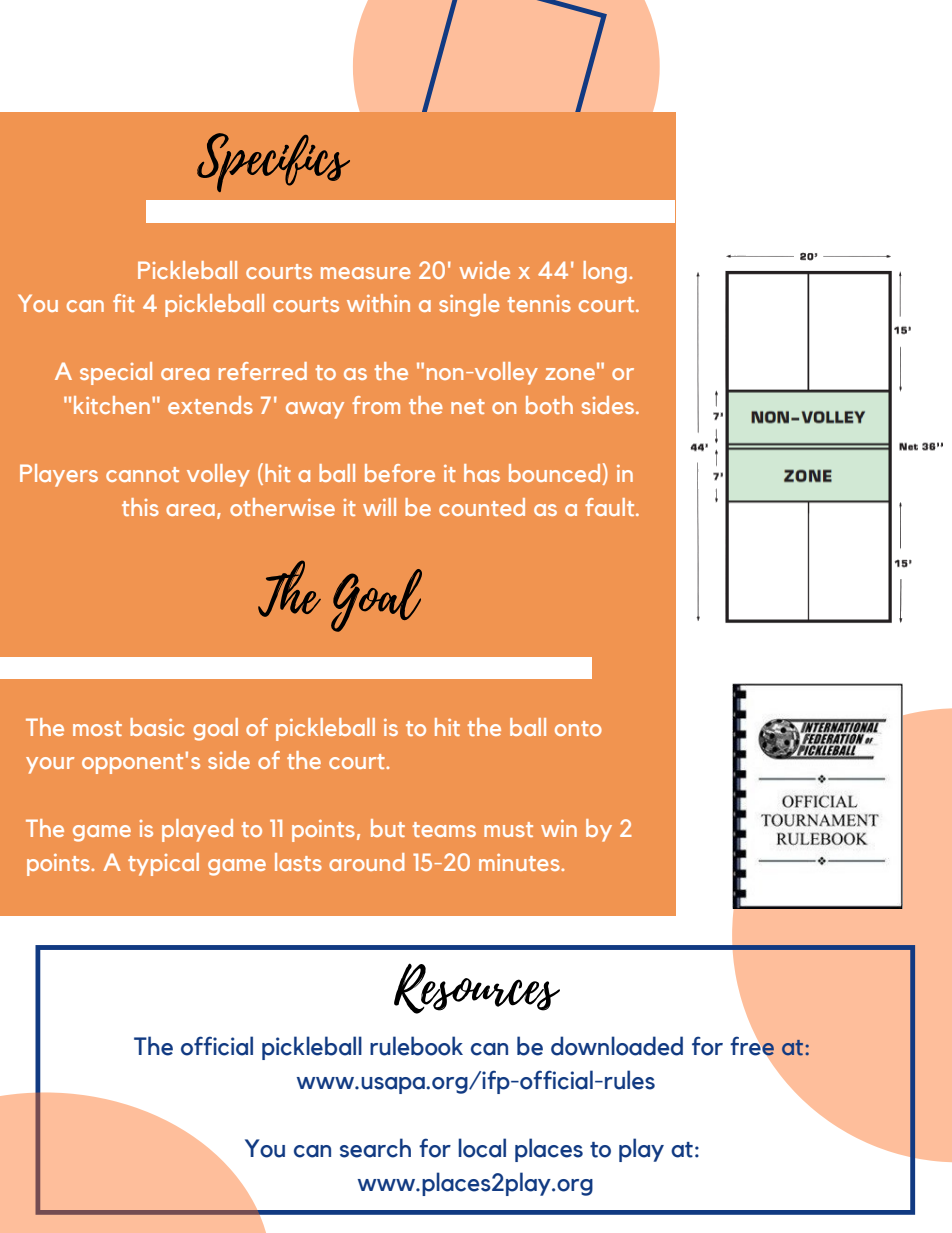 This document has height=1233, width=952. I want to click on local, so click(482, 1148).
